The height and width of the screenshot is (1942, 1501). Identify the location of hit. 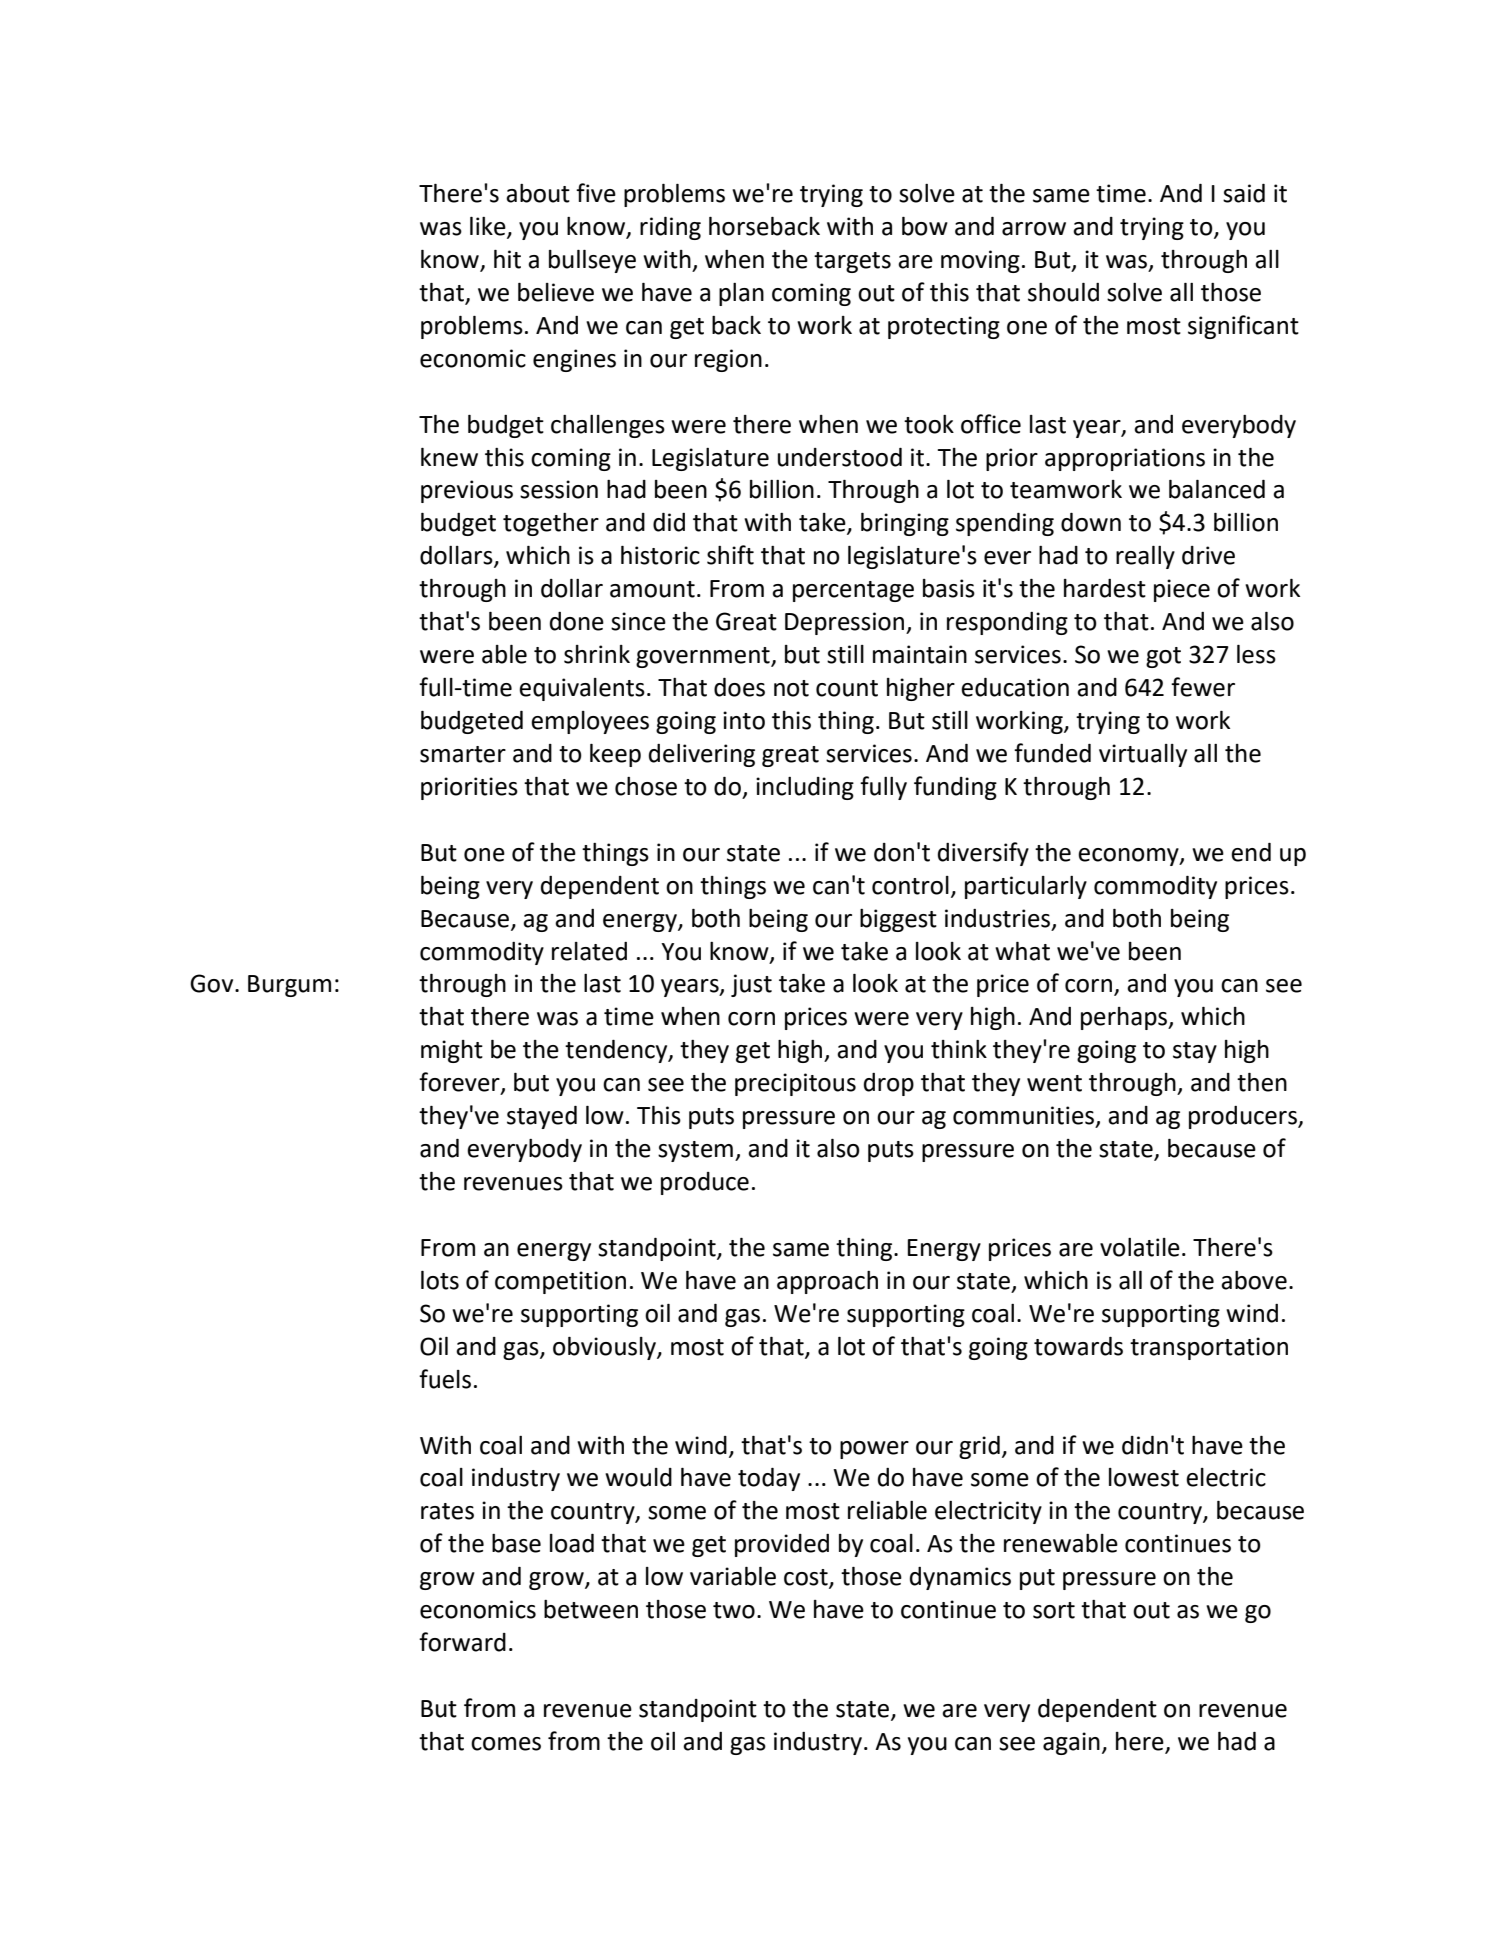
(507, 259).
